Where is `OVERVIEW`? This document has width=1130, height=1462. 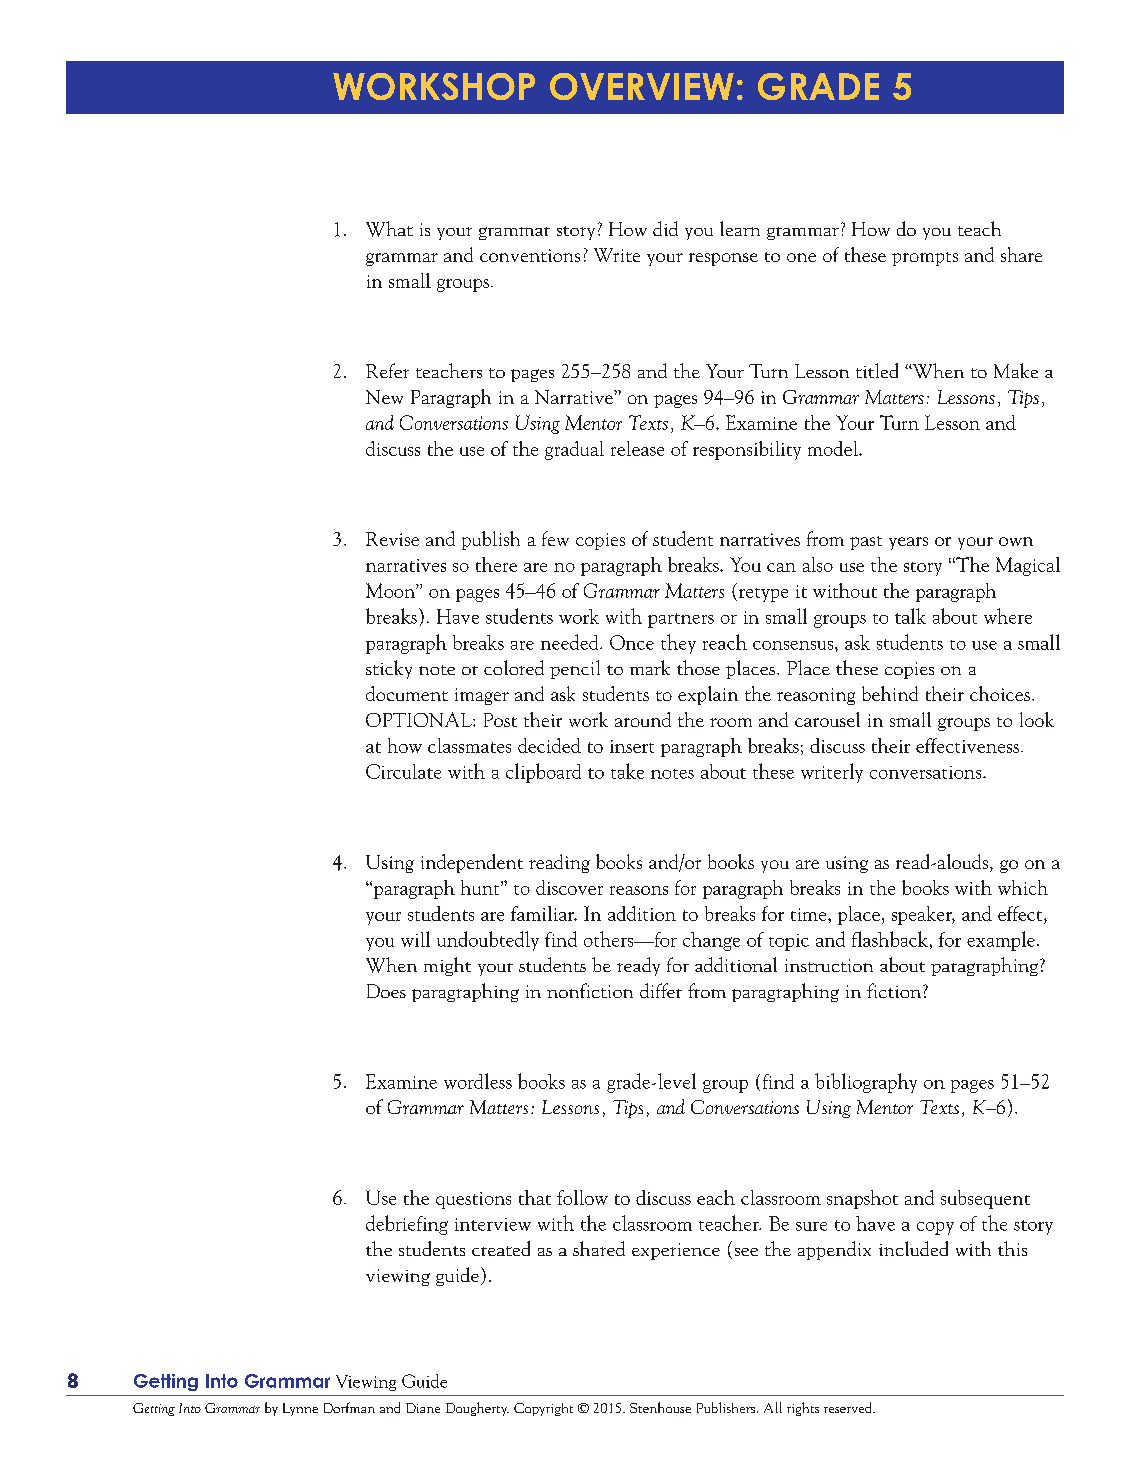 OVERVIEW is located at coordinates (642, 86).
